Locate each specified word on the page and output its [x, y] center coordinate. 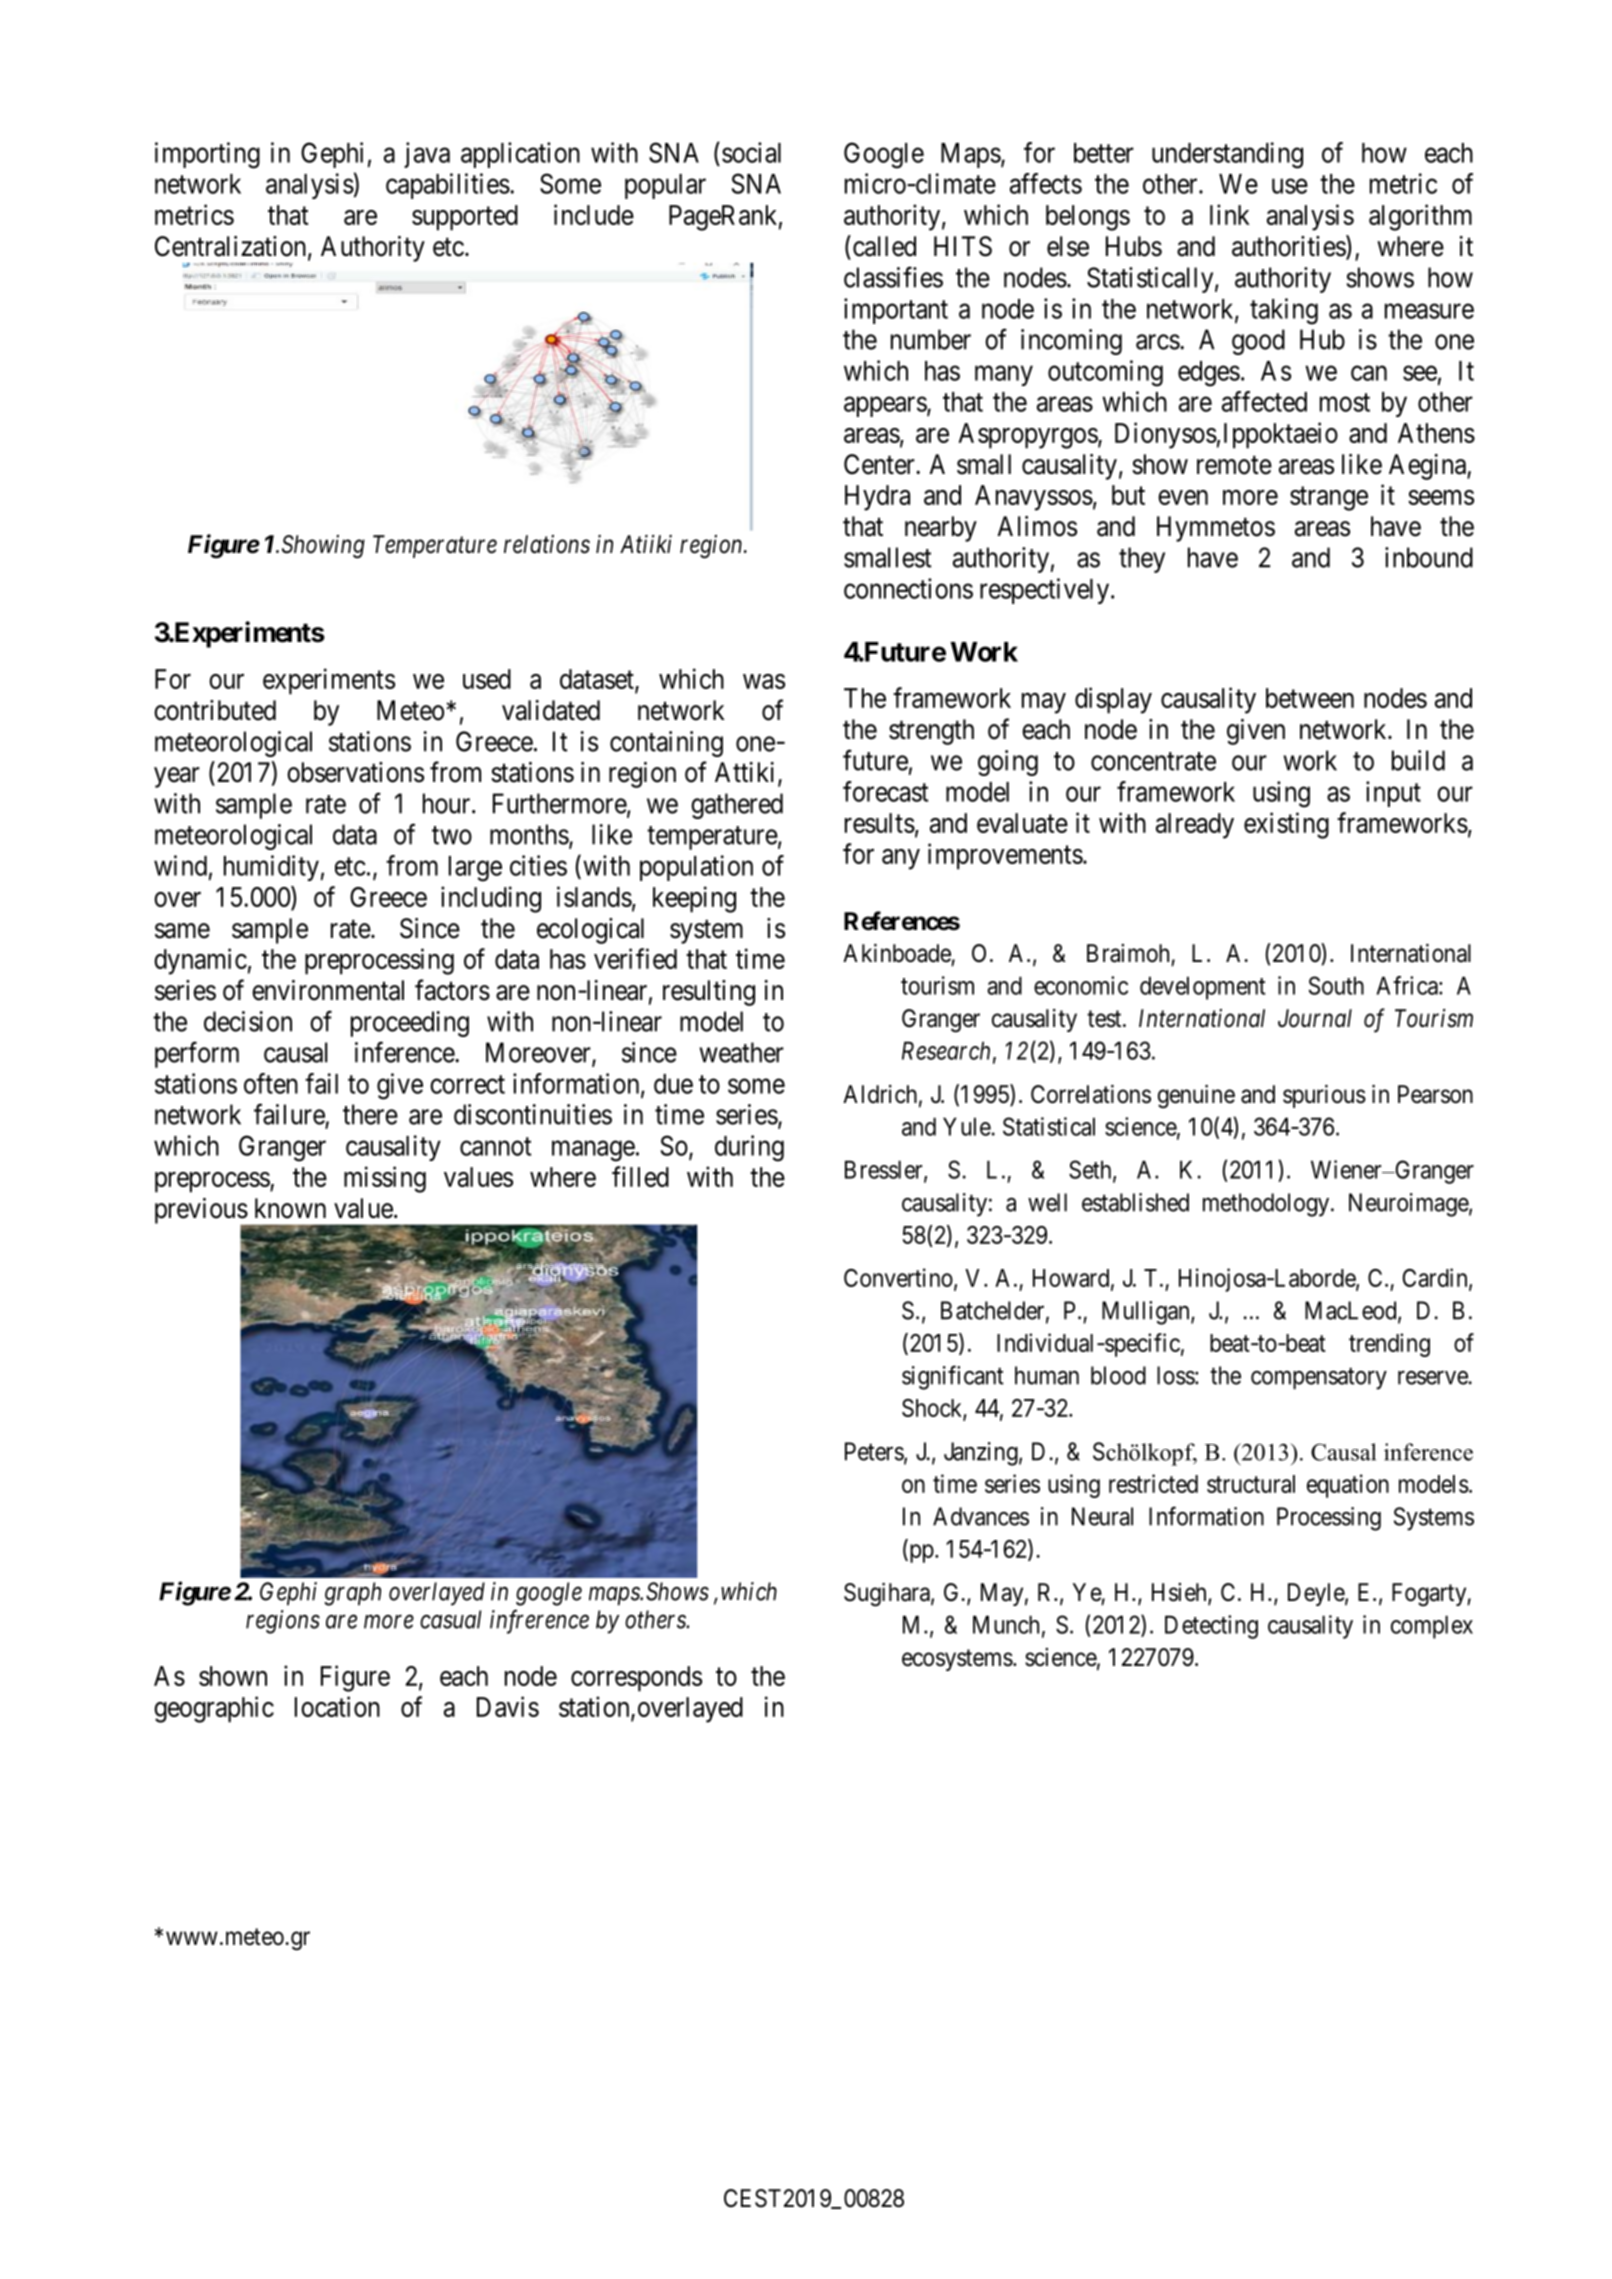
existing [1286, 825]
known [290, 1208]
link [1230, 214]
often [271, 1083]
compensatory [1319, 1379]
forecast [885, 791]
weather [742, 1052]
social [751, 152]
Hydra [877, 498]
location [337, 1706]
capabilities [448, 186]
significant [953, 1377]
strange [1329, 499]
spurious [1324, 1096]
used [487, 679]
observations [355, 772]
